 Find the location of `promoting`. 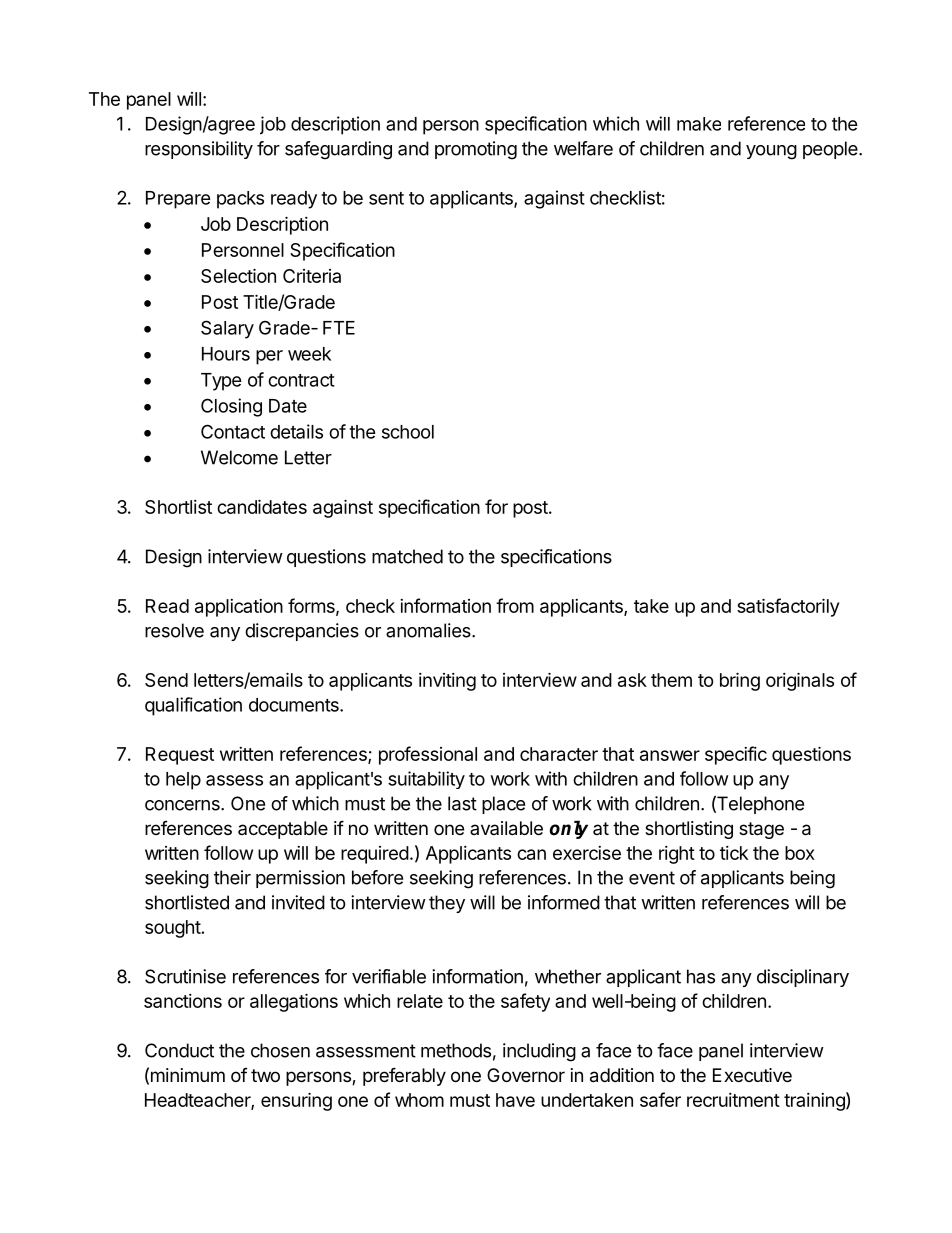

promoting is located at coordinates (476, 150).
